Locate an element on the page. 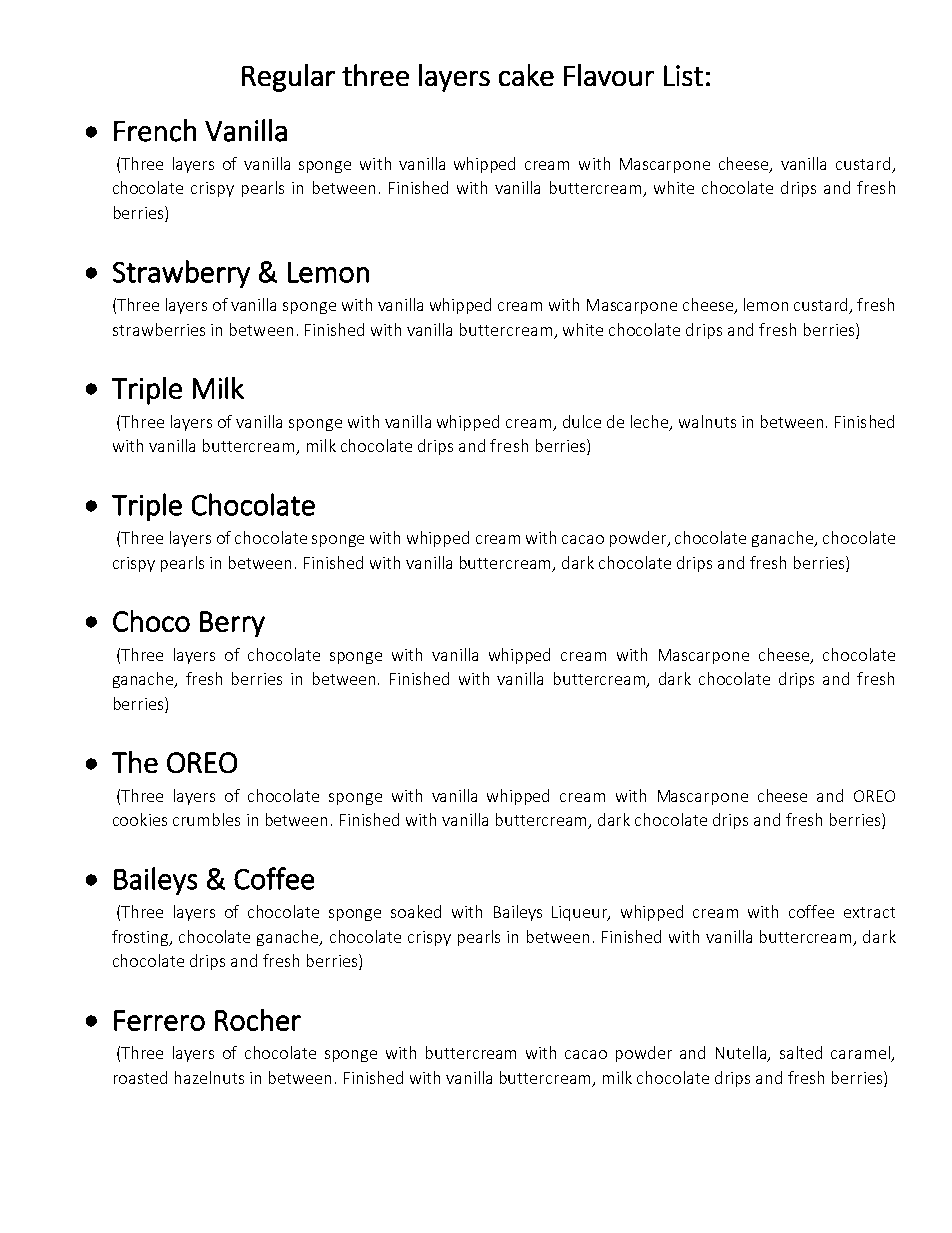 This document has width=952, height=1233. List is located at coordinates (683, 75).
